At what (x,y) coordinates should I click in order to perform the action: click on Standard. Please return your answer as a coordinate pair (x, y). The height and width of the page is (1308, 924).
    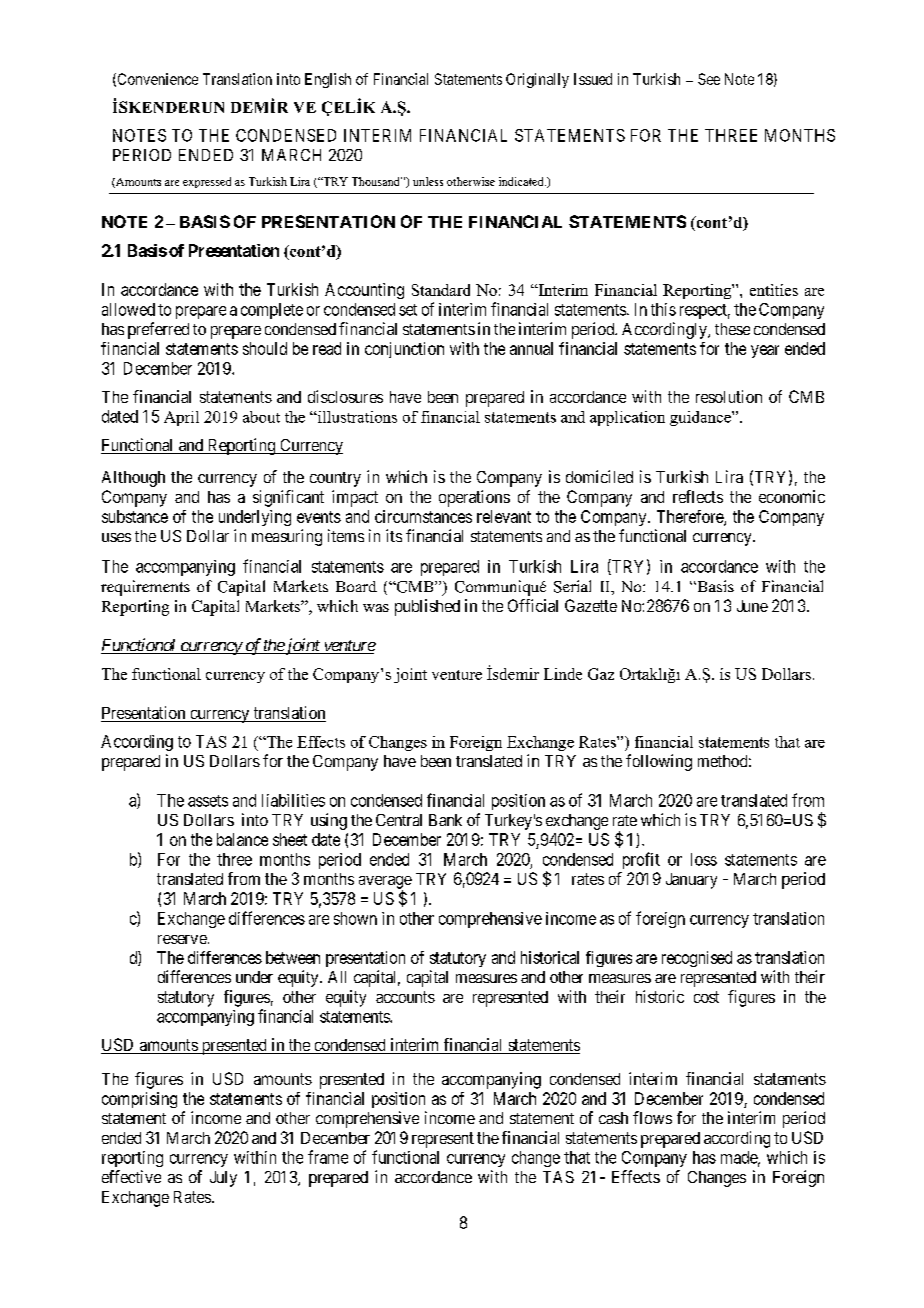
    Looking at the image, I should click on (441, 290).
